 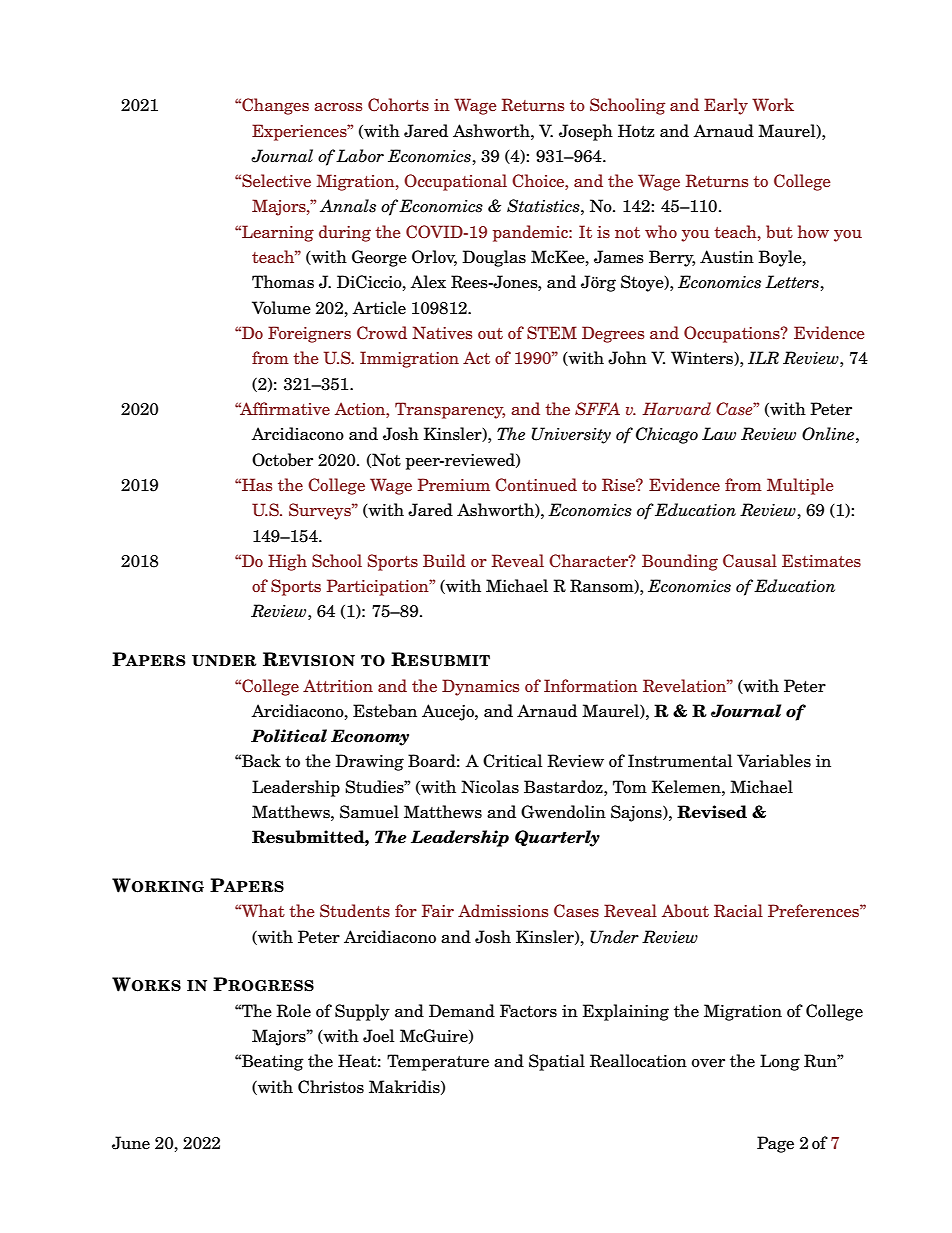 What do you see at coordinates (490, 787) in the page?
I see `Nicolas` at bounding box center [490, 787].
